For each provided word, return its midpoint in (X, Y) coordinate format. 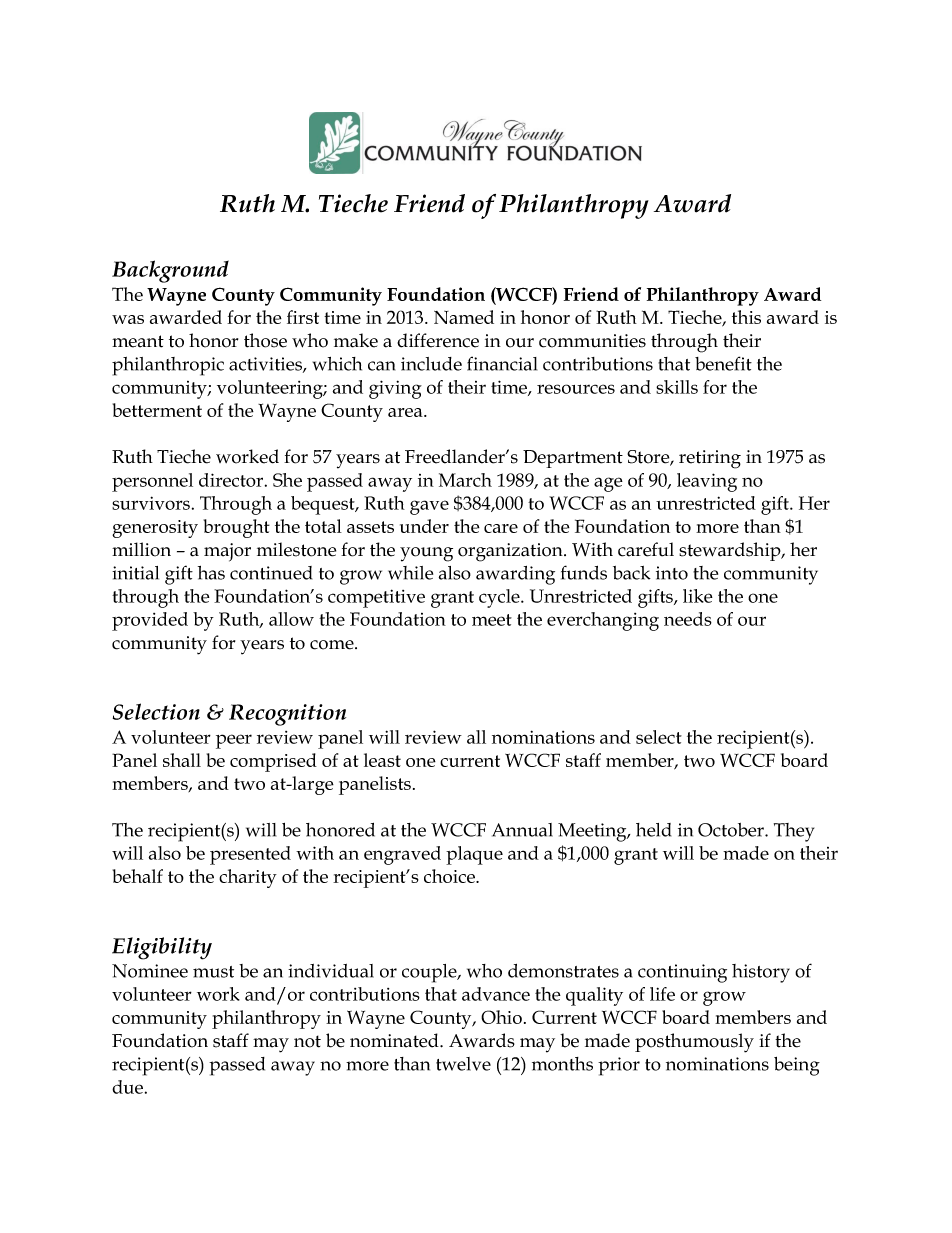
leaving (707, 482)
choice (450, 876)
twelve (463, 1064)
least (382, 760)
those (265, 340)
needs (688, 619)
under (424, 526)
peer (234, 741)
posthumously (694, 1043)
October (732, 830)
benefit (723, 363)
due (127, 1087)
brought (237, 528)
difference (438, 340)
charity (248, 878)
